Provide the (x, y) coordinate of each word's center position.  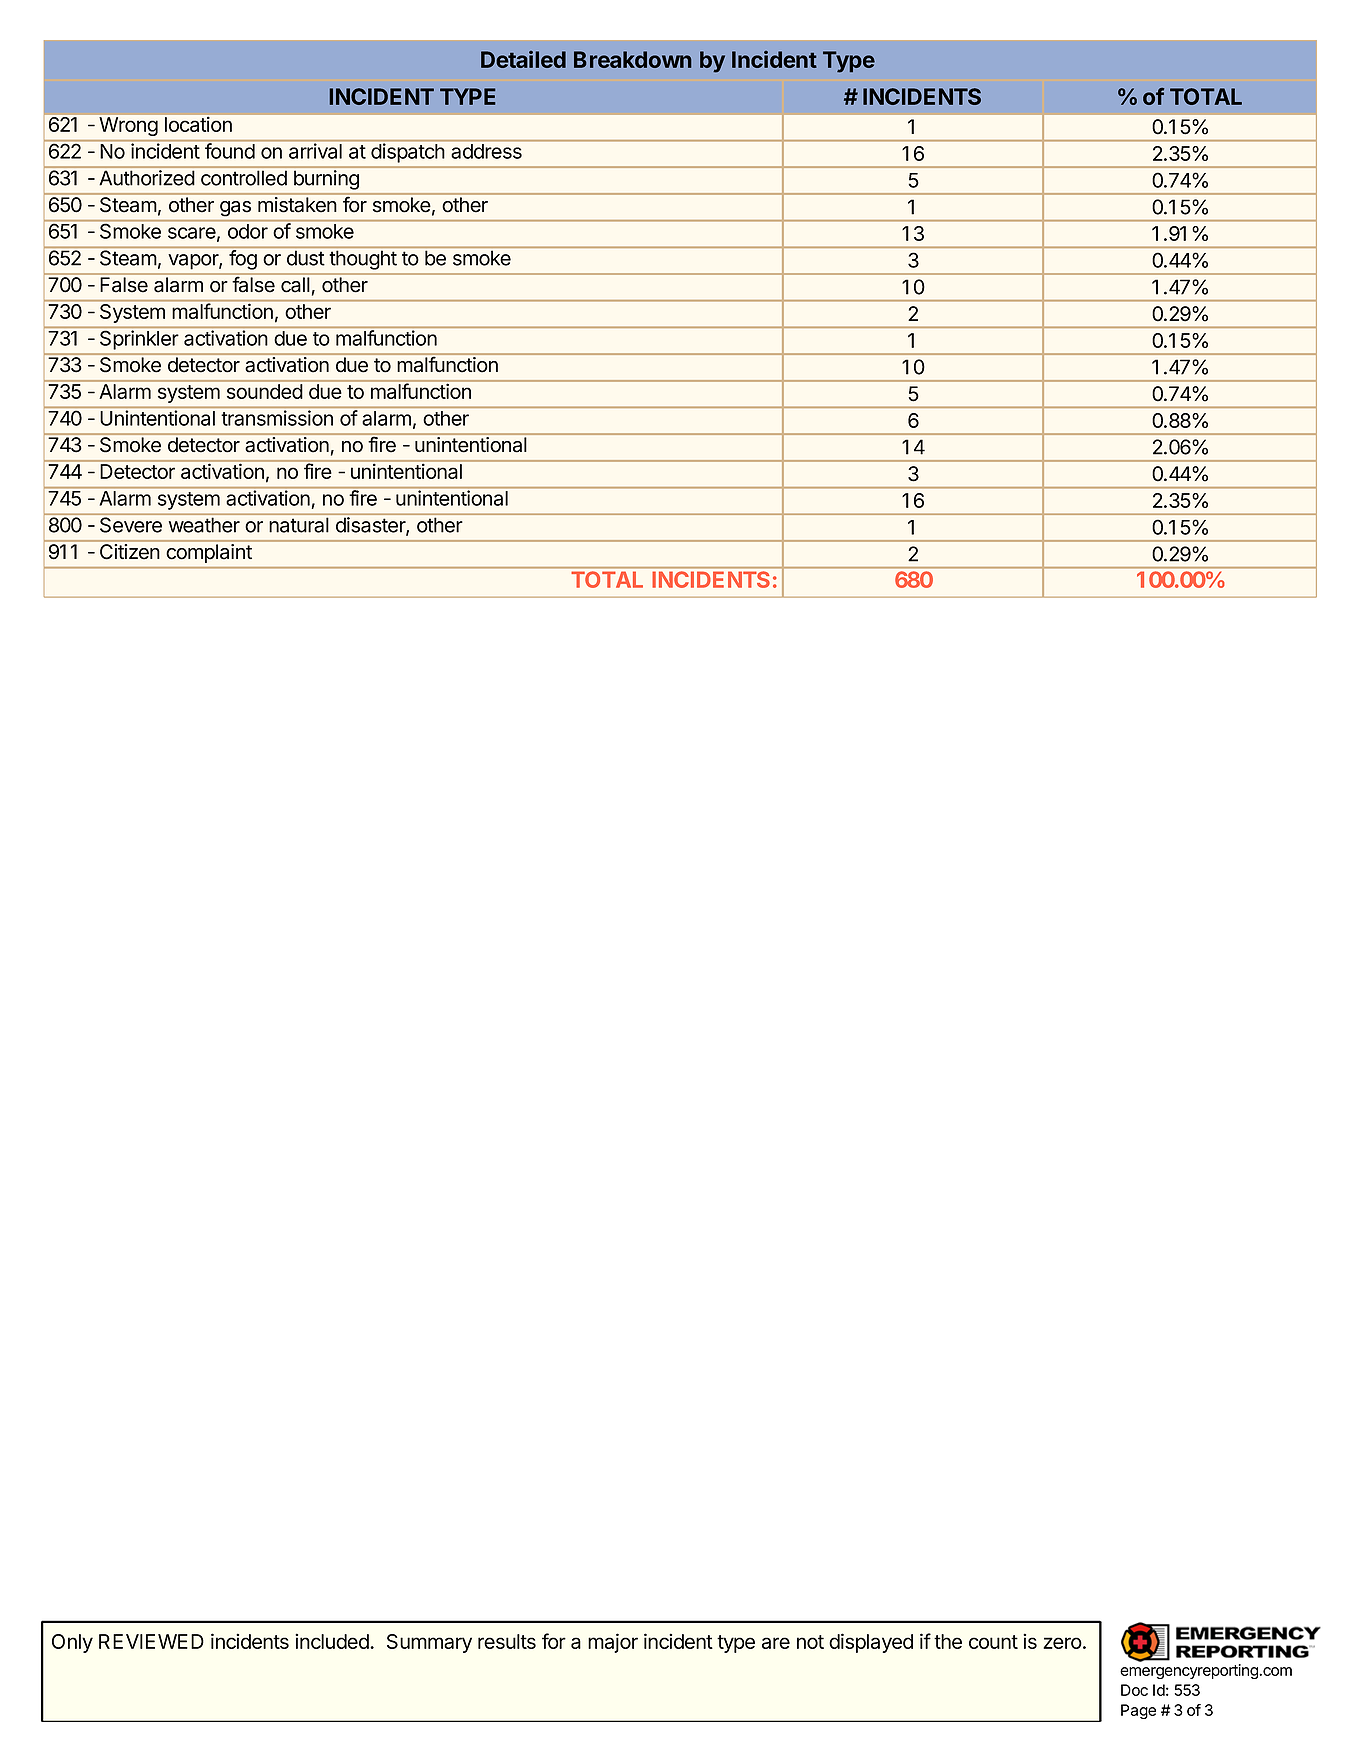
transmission (277, 418)
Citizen (129, 551)
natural (299, 525)
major (613, 1643)
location (198, 124)
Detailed (523, 59)
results (507, 1641)
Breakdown (632, 59)
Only (72, 1643)
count (993, 1642)
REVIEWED (151, 1641)
